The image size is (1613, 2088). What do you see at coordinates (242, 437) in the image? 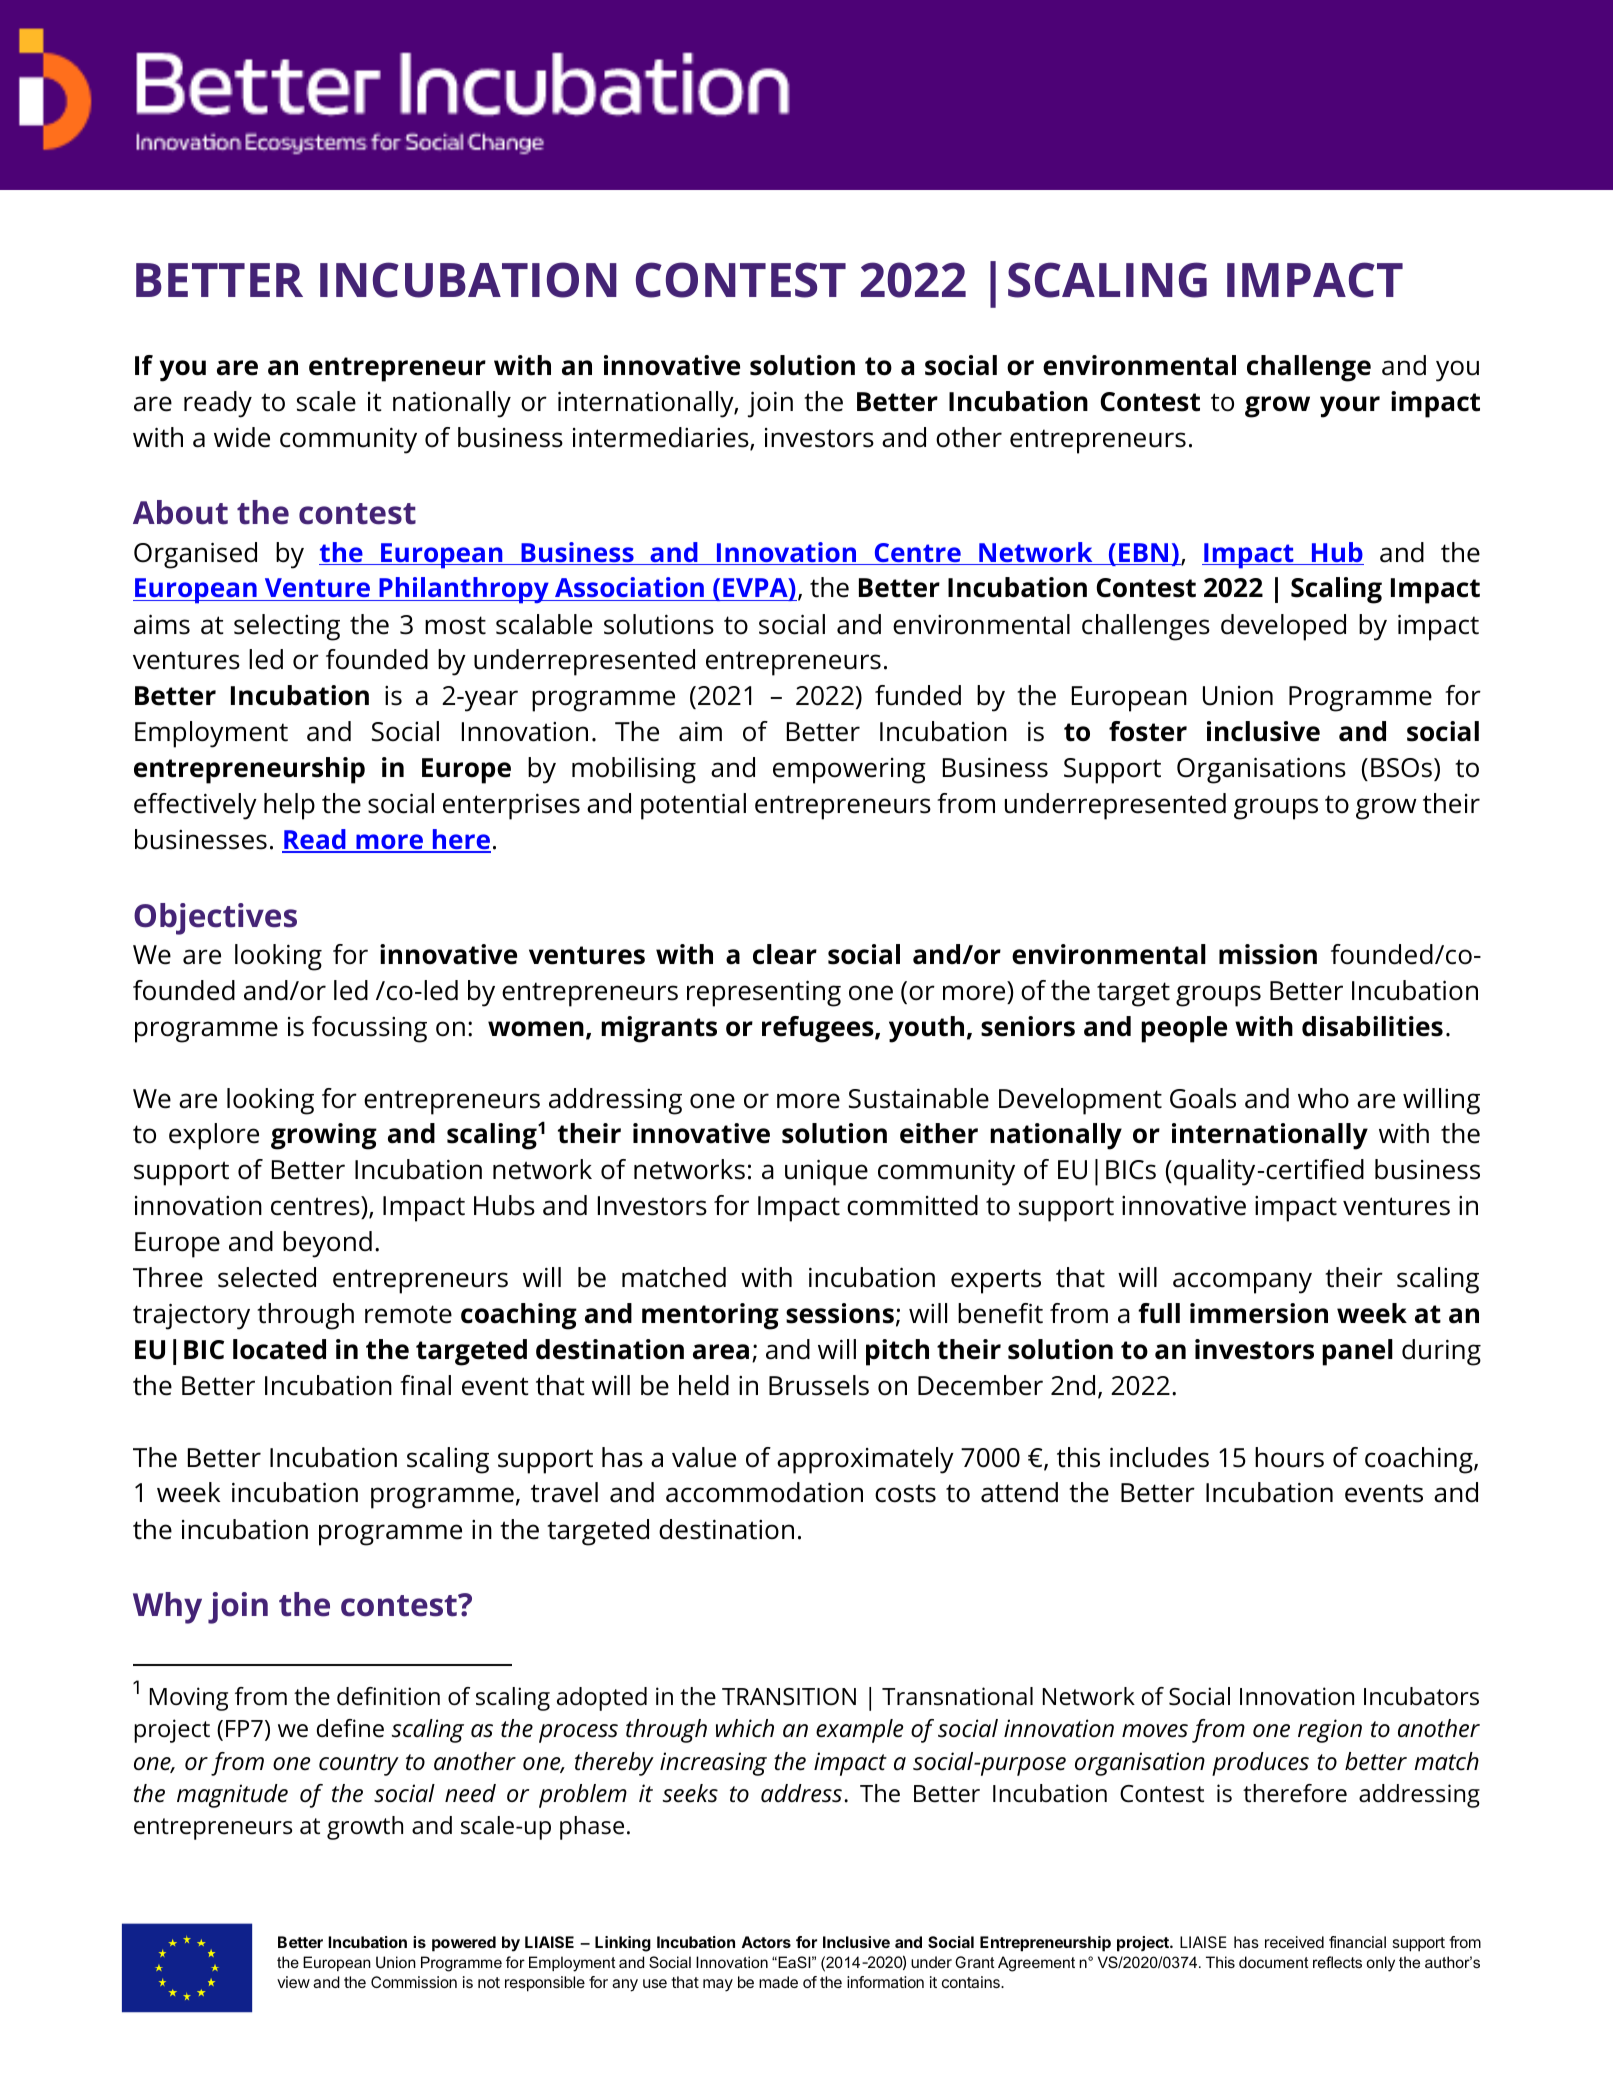
I see `wide` at bounding box center [242, 437].
